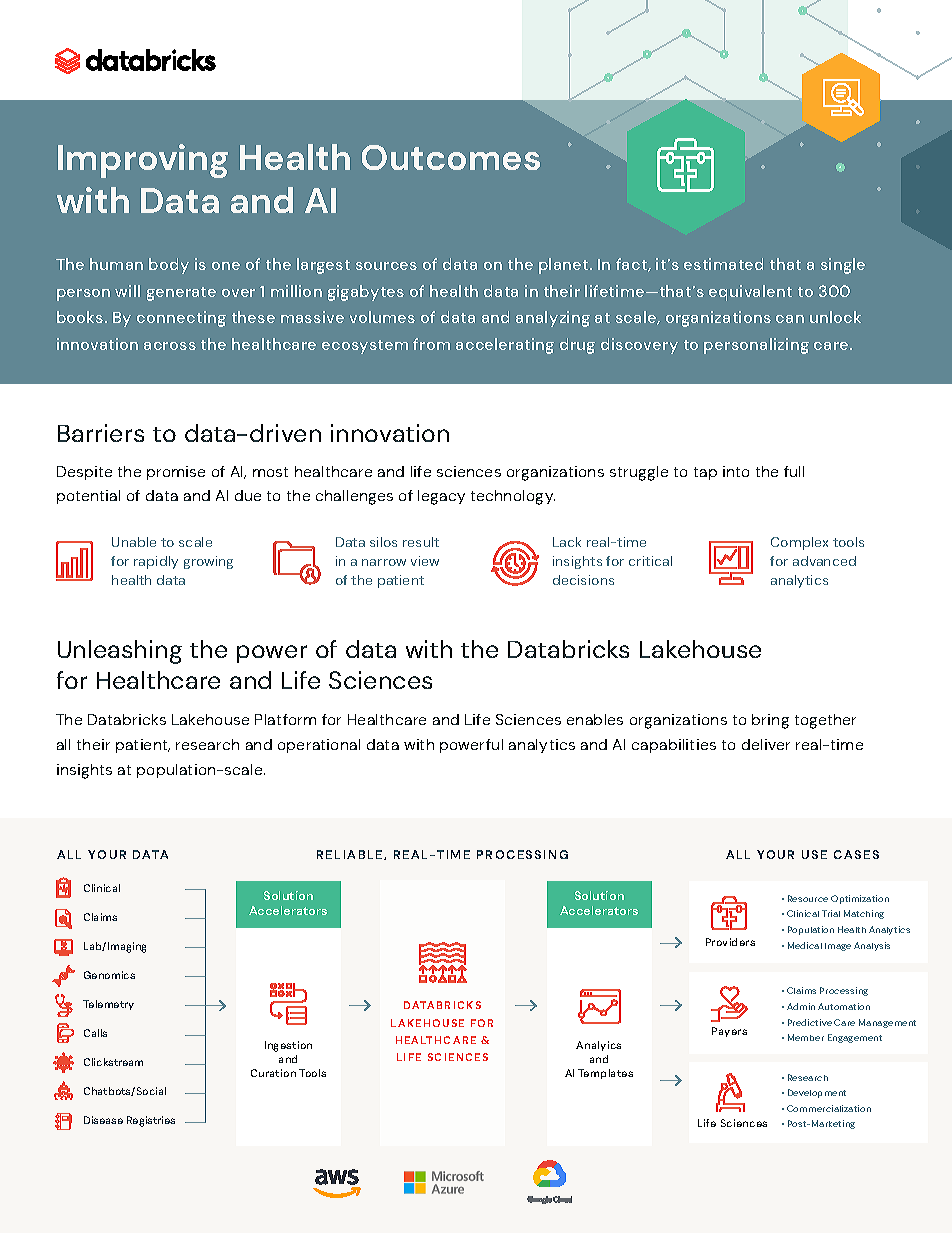 The width and height of the screenshot is (952, 1233). Describe the element at coordinates (451, 157) in the screenshot. I see `Outcomes` at that location.
